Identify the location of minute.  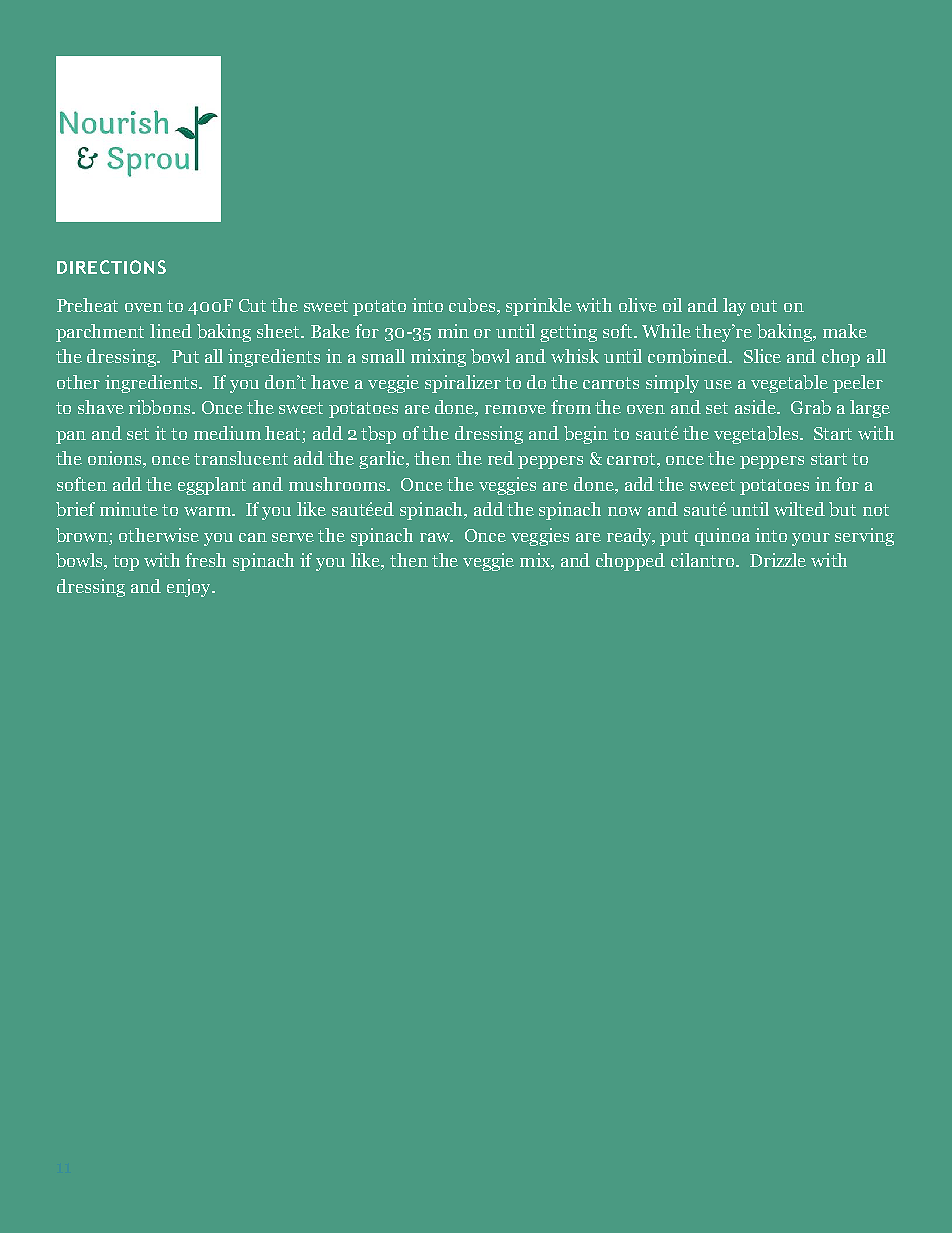
(129, 509).
